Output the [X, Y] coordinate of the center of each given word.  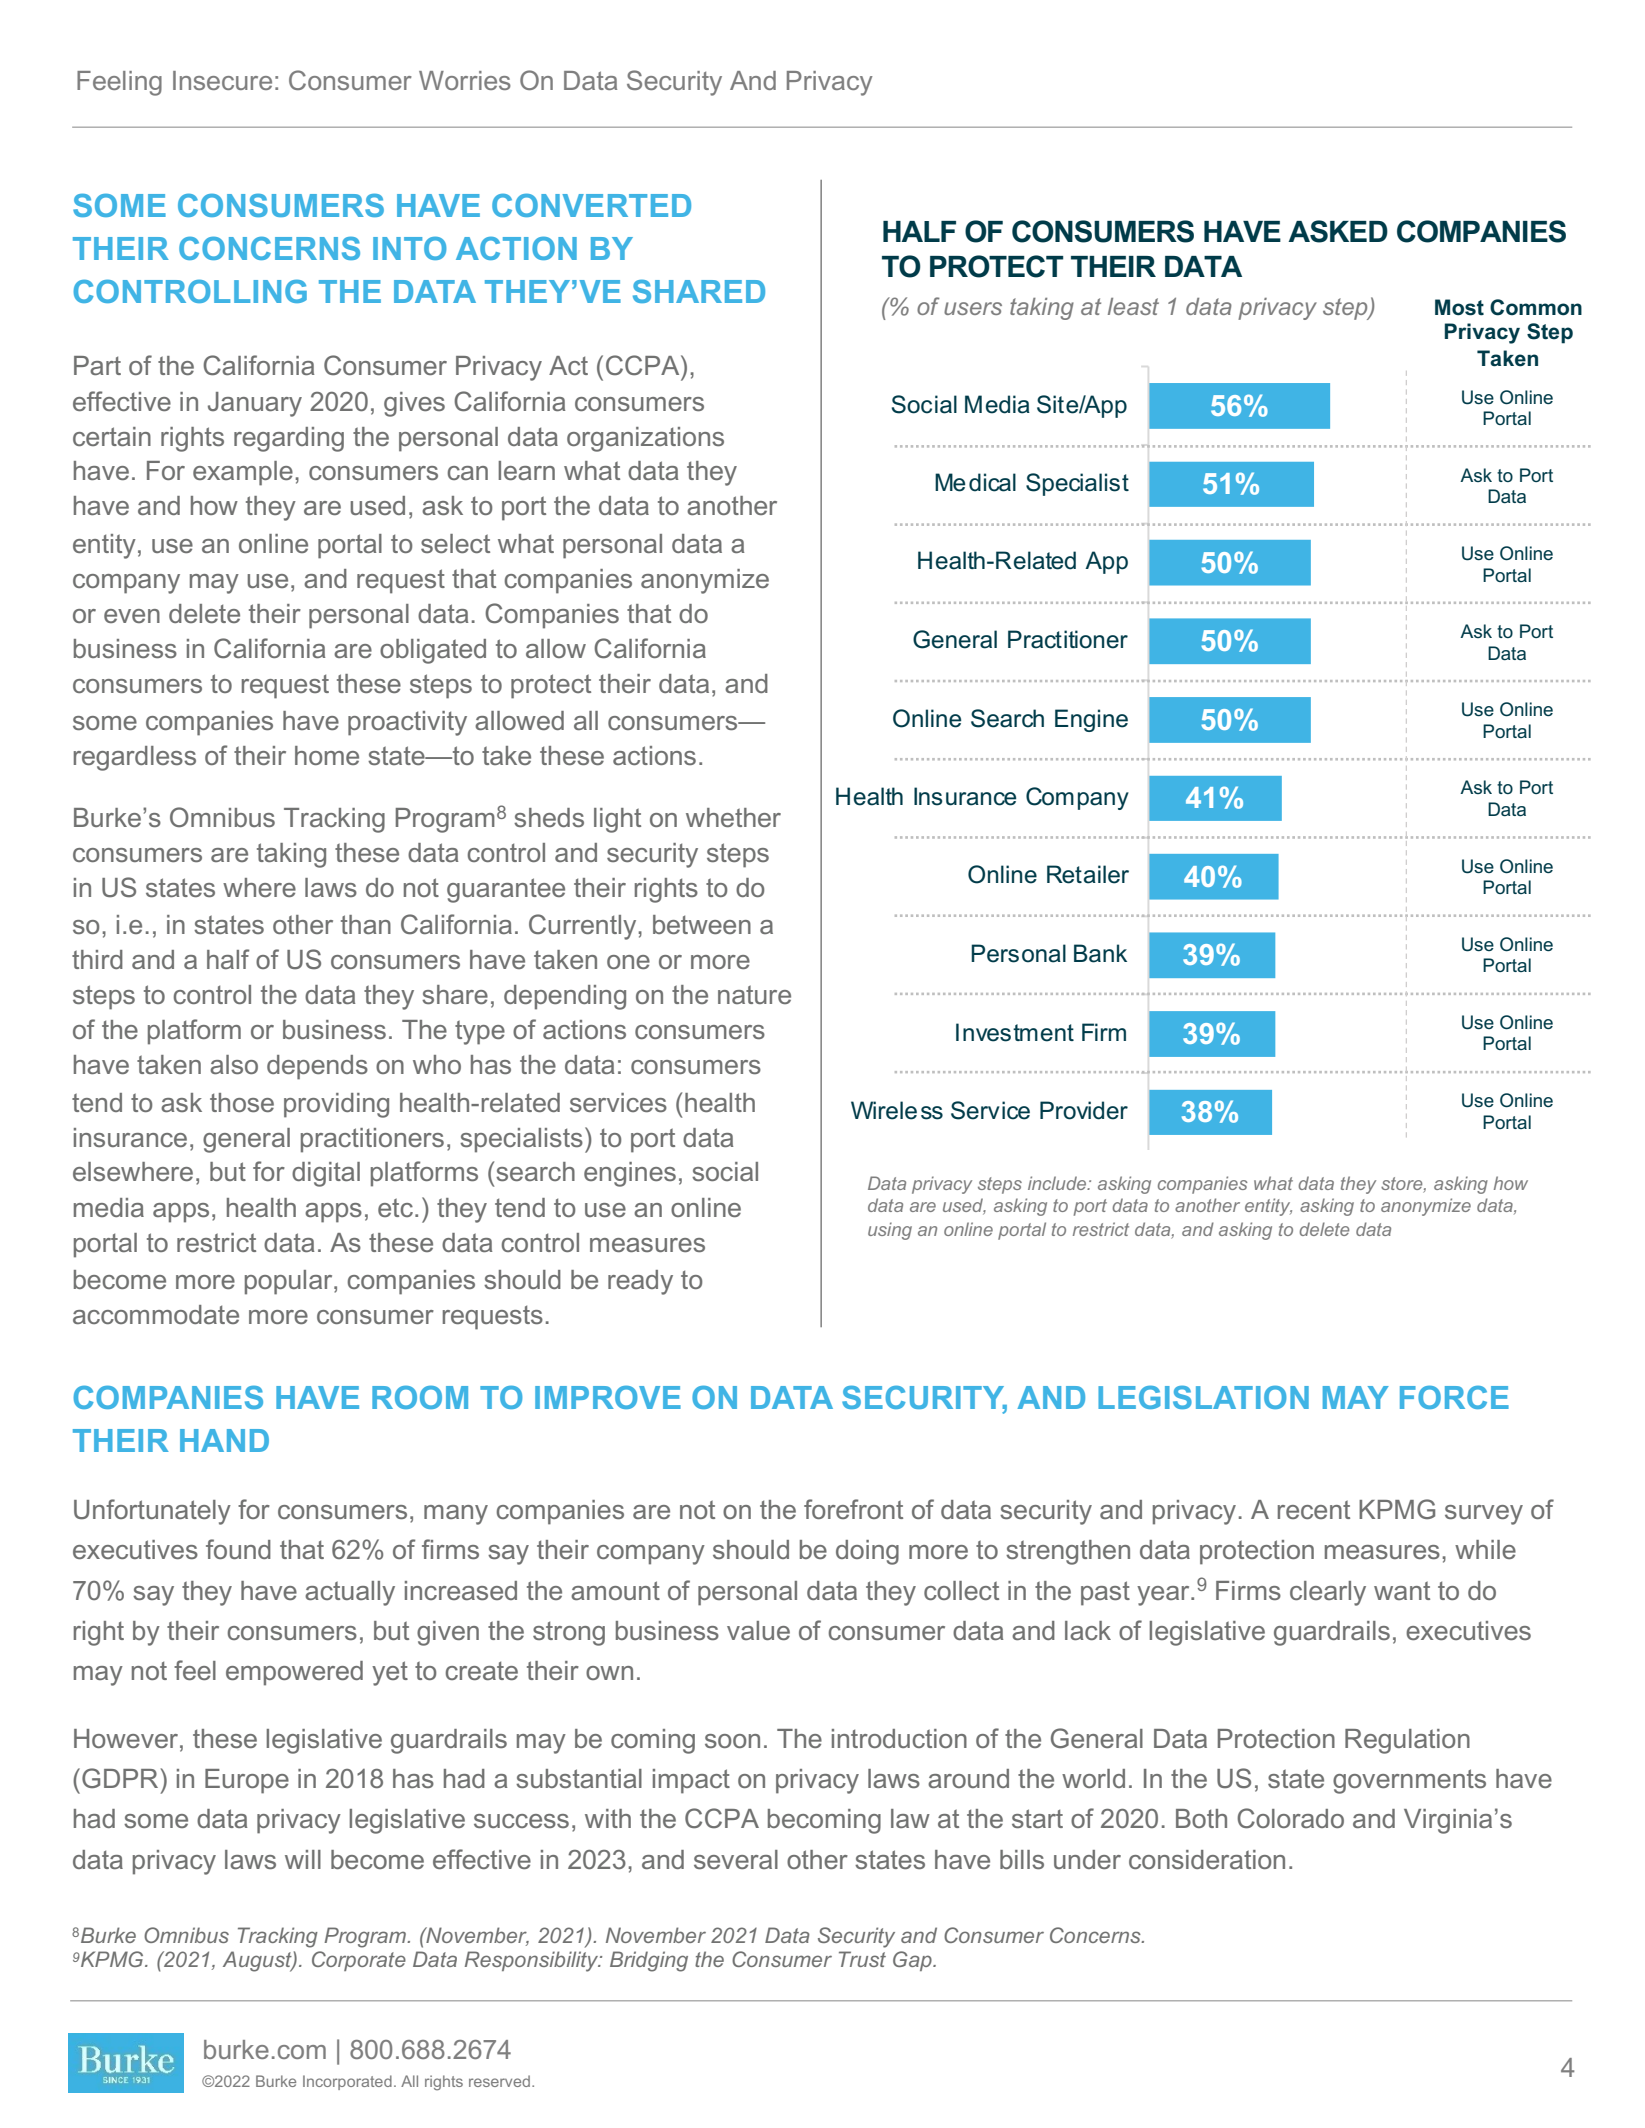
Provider [1084, 1110]
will [303, 1859]
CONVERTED [591, 205]
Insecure [222, 80]
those [242, 1102]
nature [754, 994]
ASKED [1338, 231]
